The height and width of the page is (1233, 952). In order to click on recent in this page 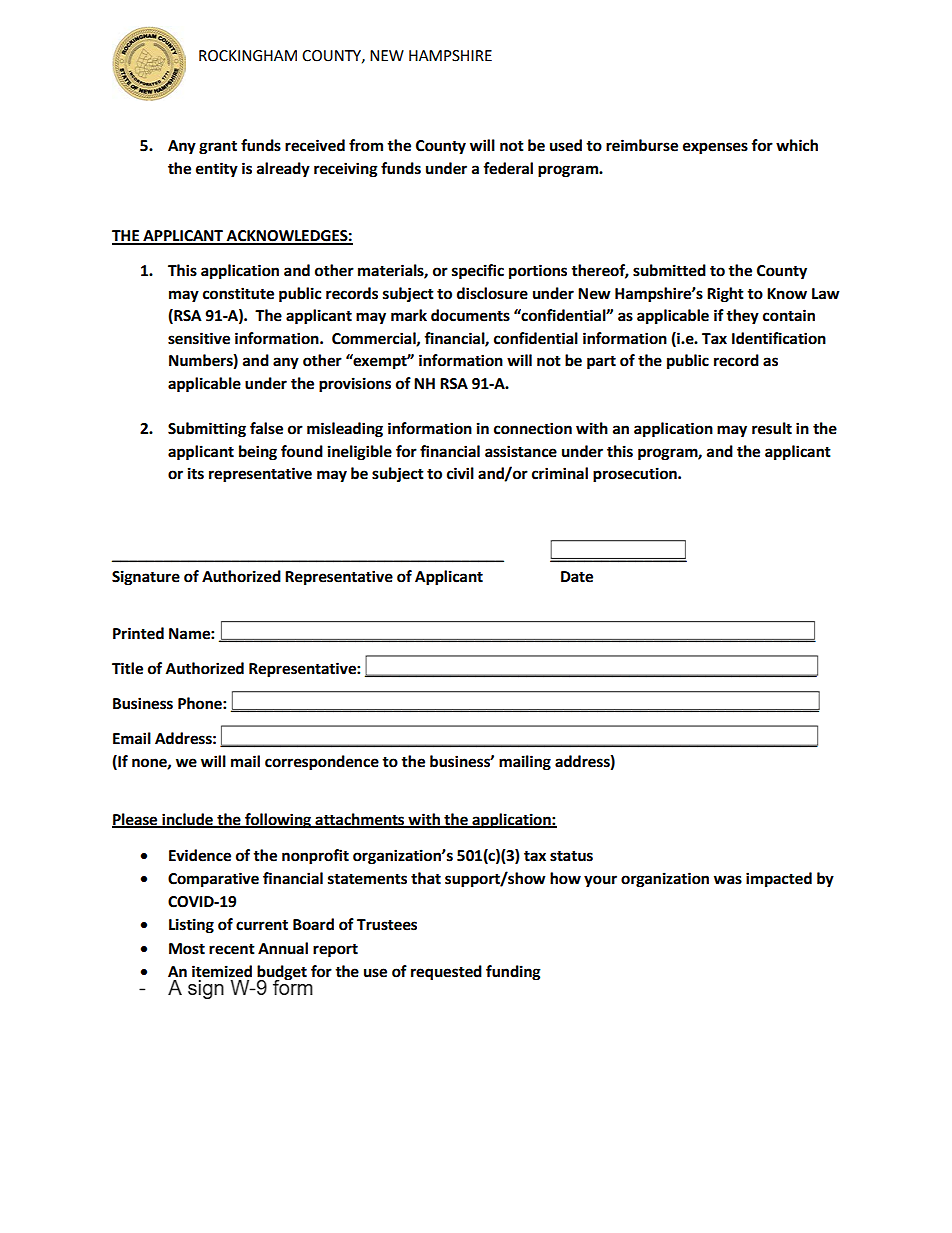, I will do `click(232, 949)`.
